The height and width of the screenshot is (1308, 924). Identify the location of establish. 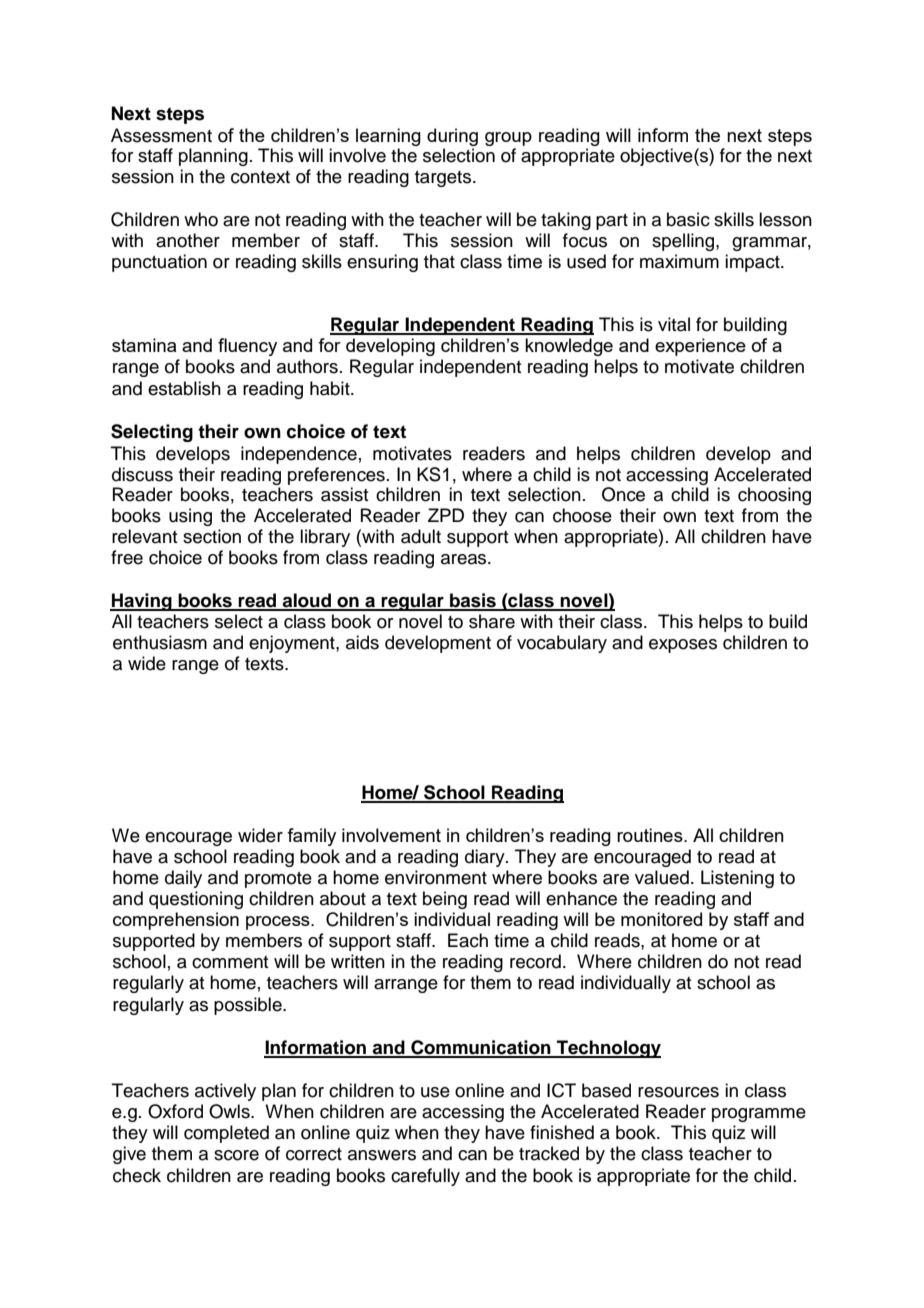
(184, 388).
